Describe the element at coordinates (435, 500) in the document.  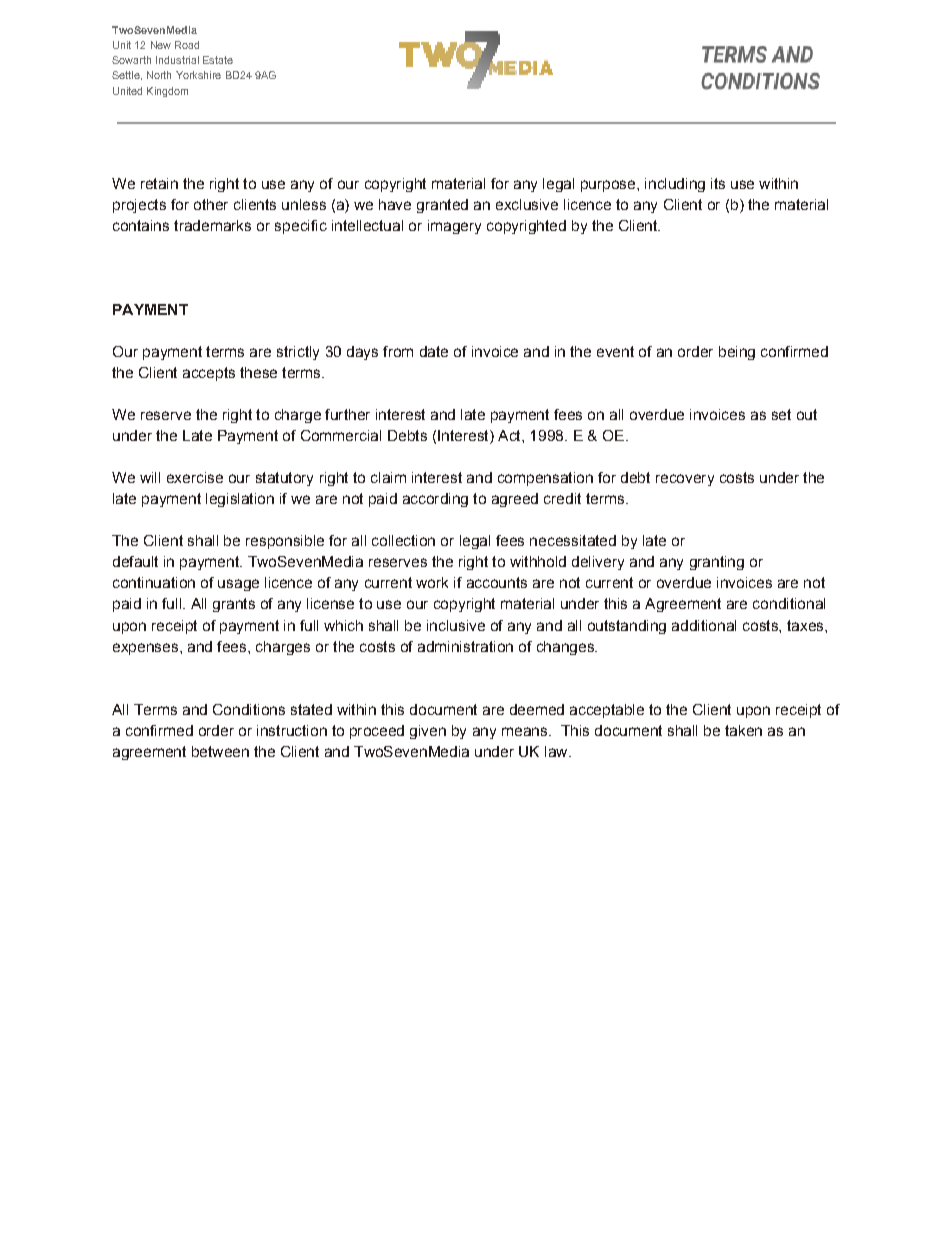
I see `according` at that location.
